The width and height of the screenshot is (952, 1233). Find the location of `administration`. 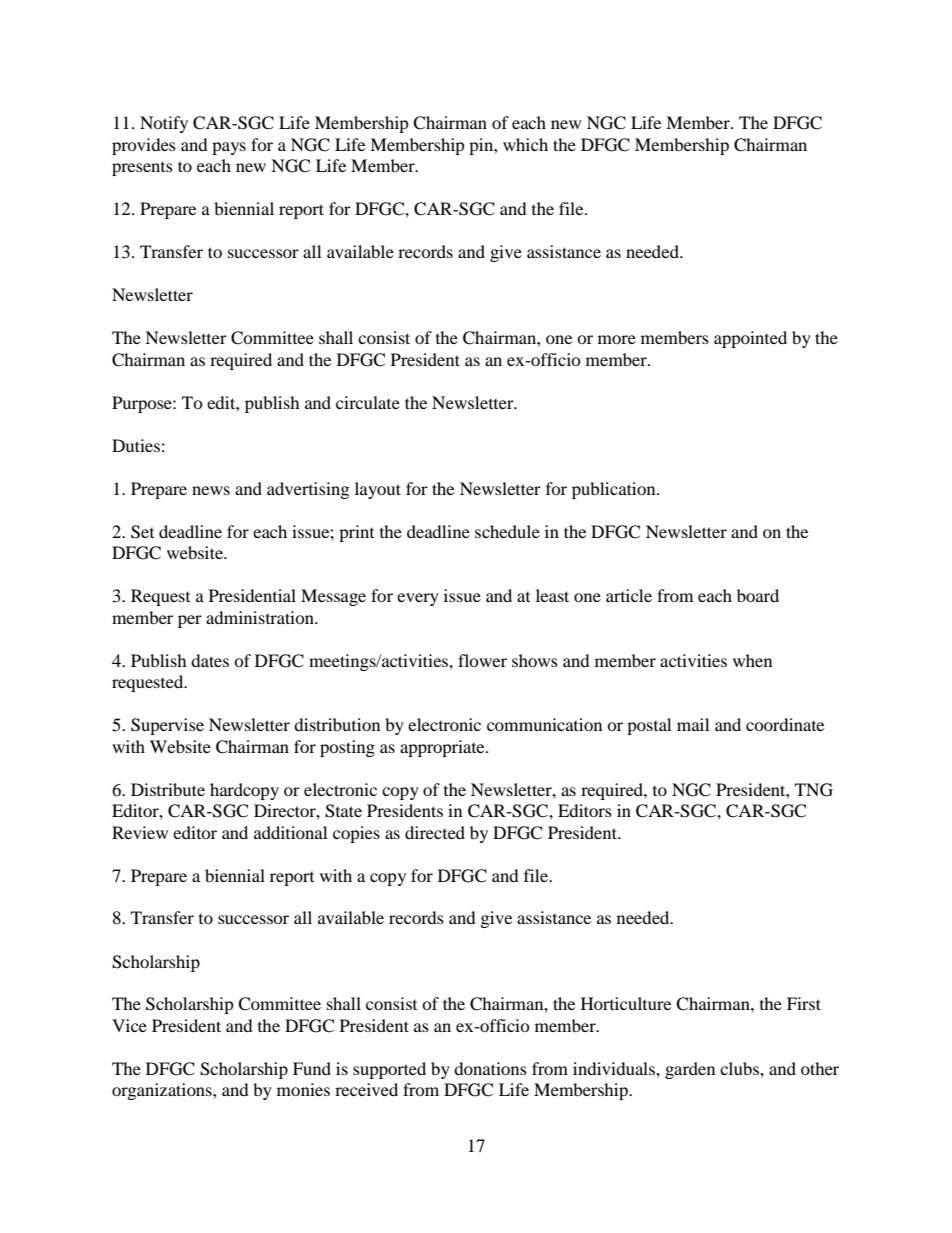

administration is located at coordinates (261, 617).
